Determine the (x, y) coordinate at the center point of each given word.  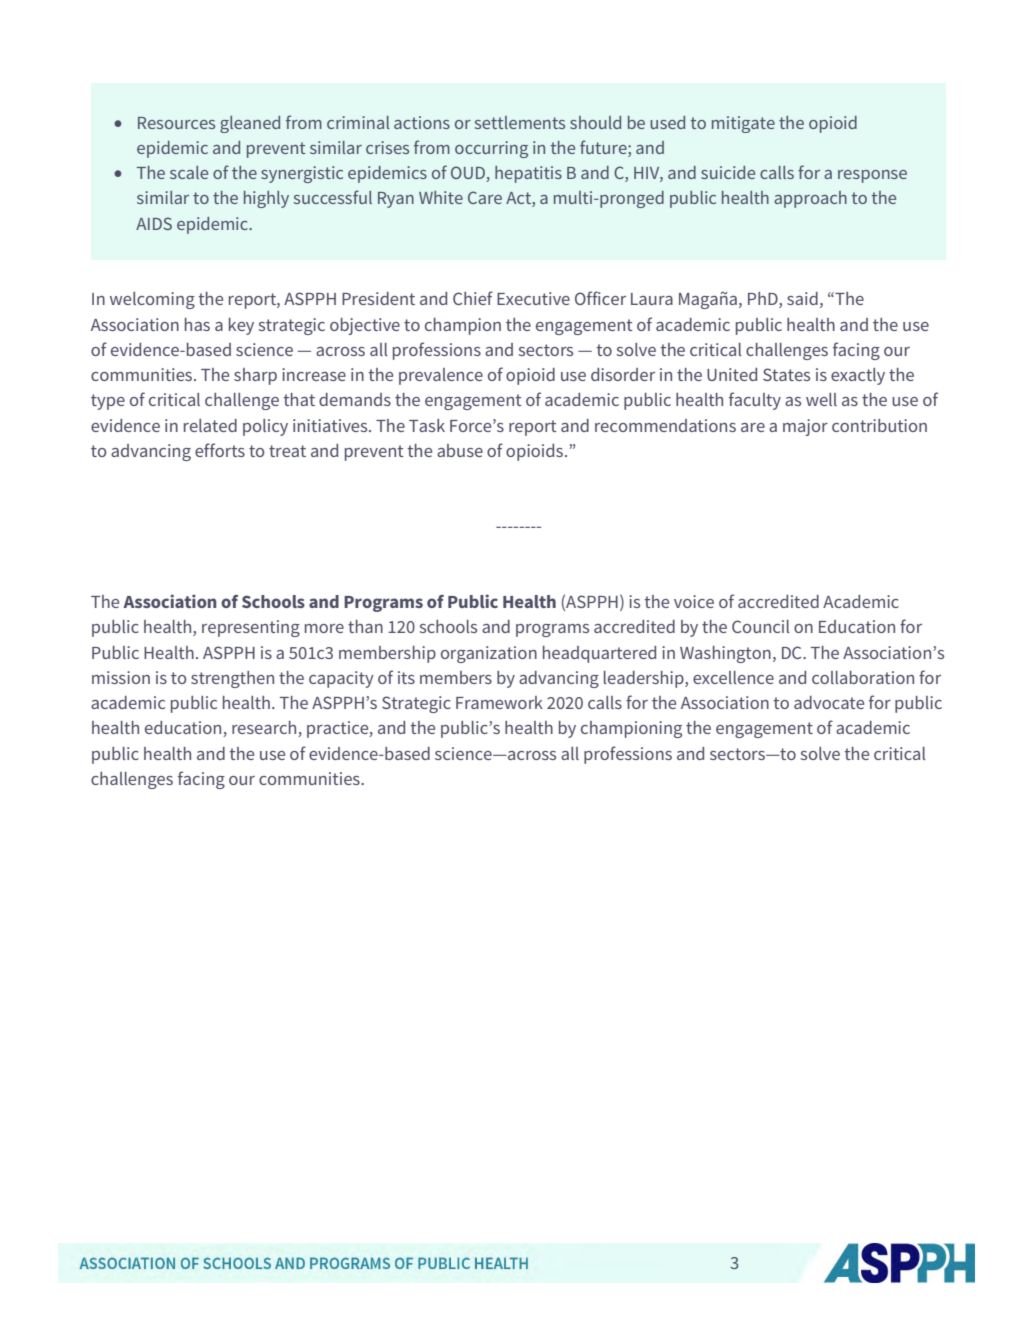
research (265, 729)
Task (427, 425)
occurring (491, 149)
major (805, 427)
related (210, 425)
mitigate (743, 124)
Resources (176, 123)
